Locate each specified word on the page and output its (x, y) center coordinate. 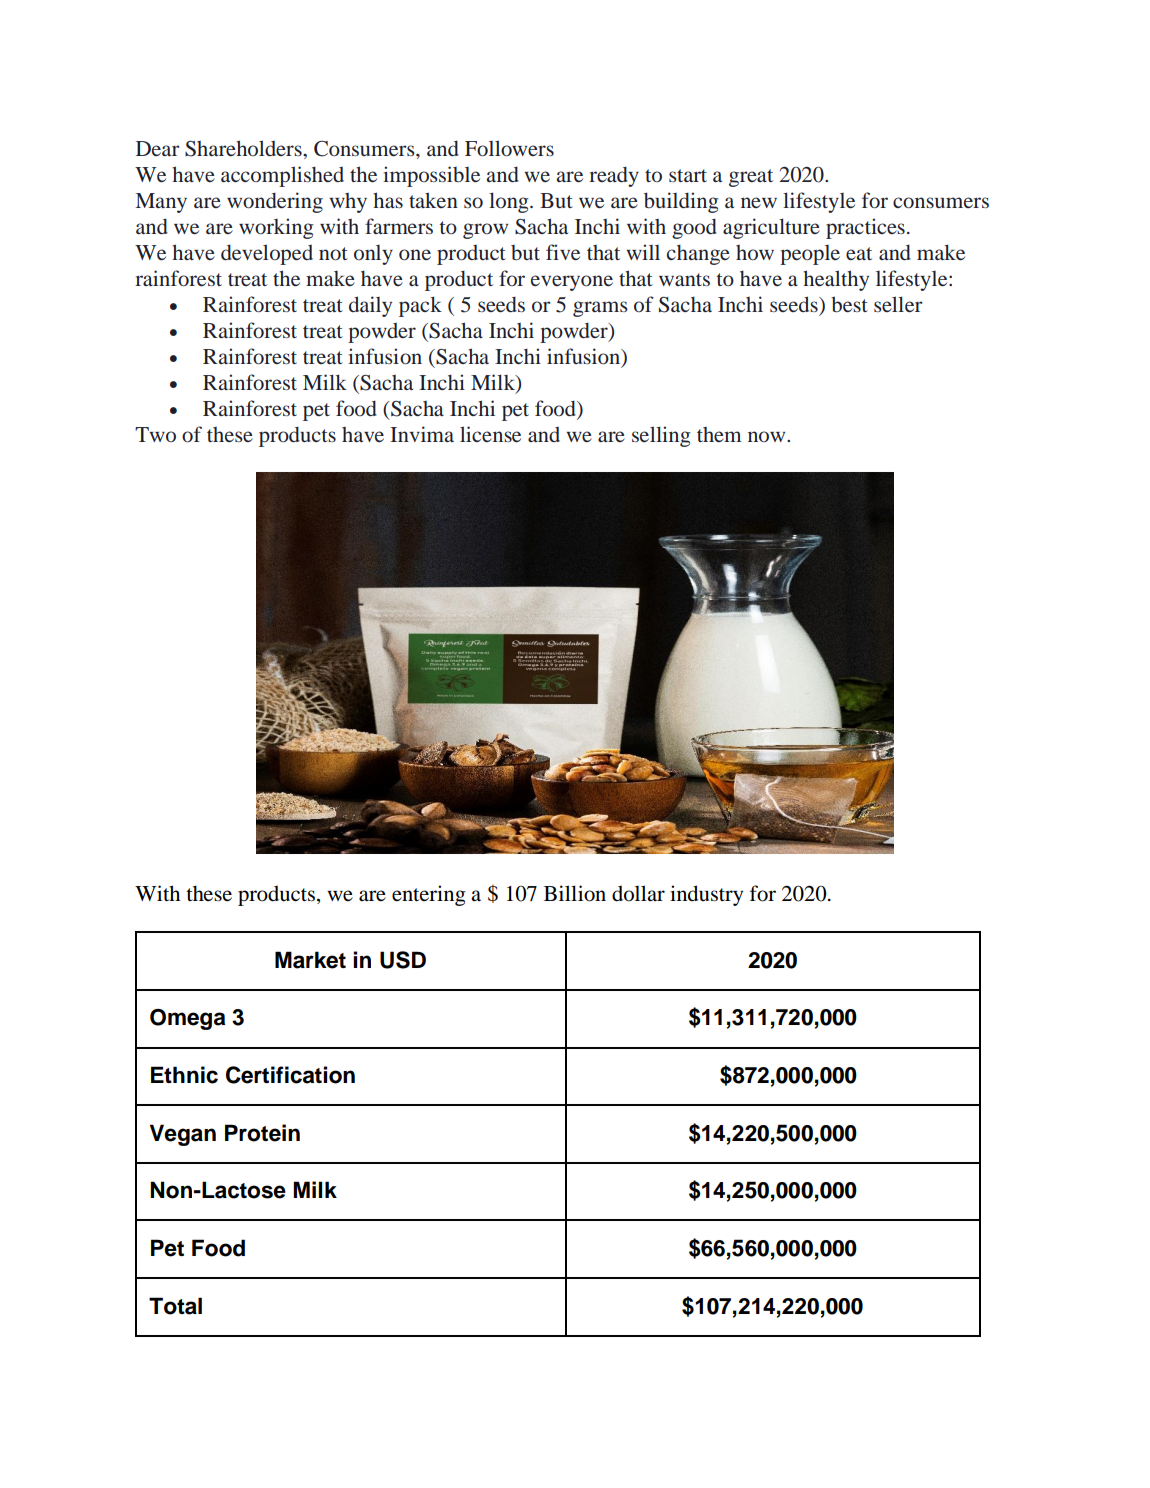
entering (429, 895)
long (510, 202)
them (719, 434)
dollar (638, 893)
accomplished (282, 176)
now (768, 436)
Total (175, 1306)
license (490, 434)
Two (155, 434)
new (759, 202)
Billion (575, 893)
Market (310, 960)
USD (403, 960)
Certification (290, 1075)
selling (661, 436)
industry (706, 895)
